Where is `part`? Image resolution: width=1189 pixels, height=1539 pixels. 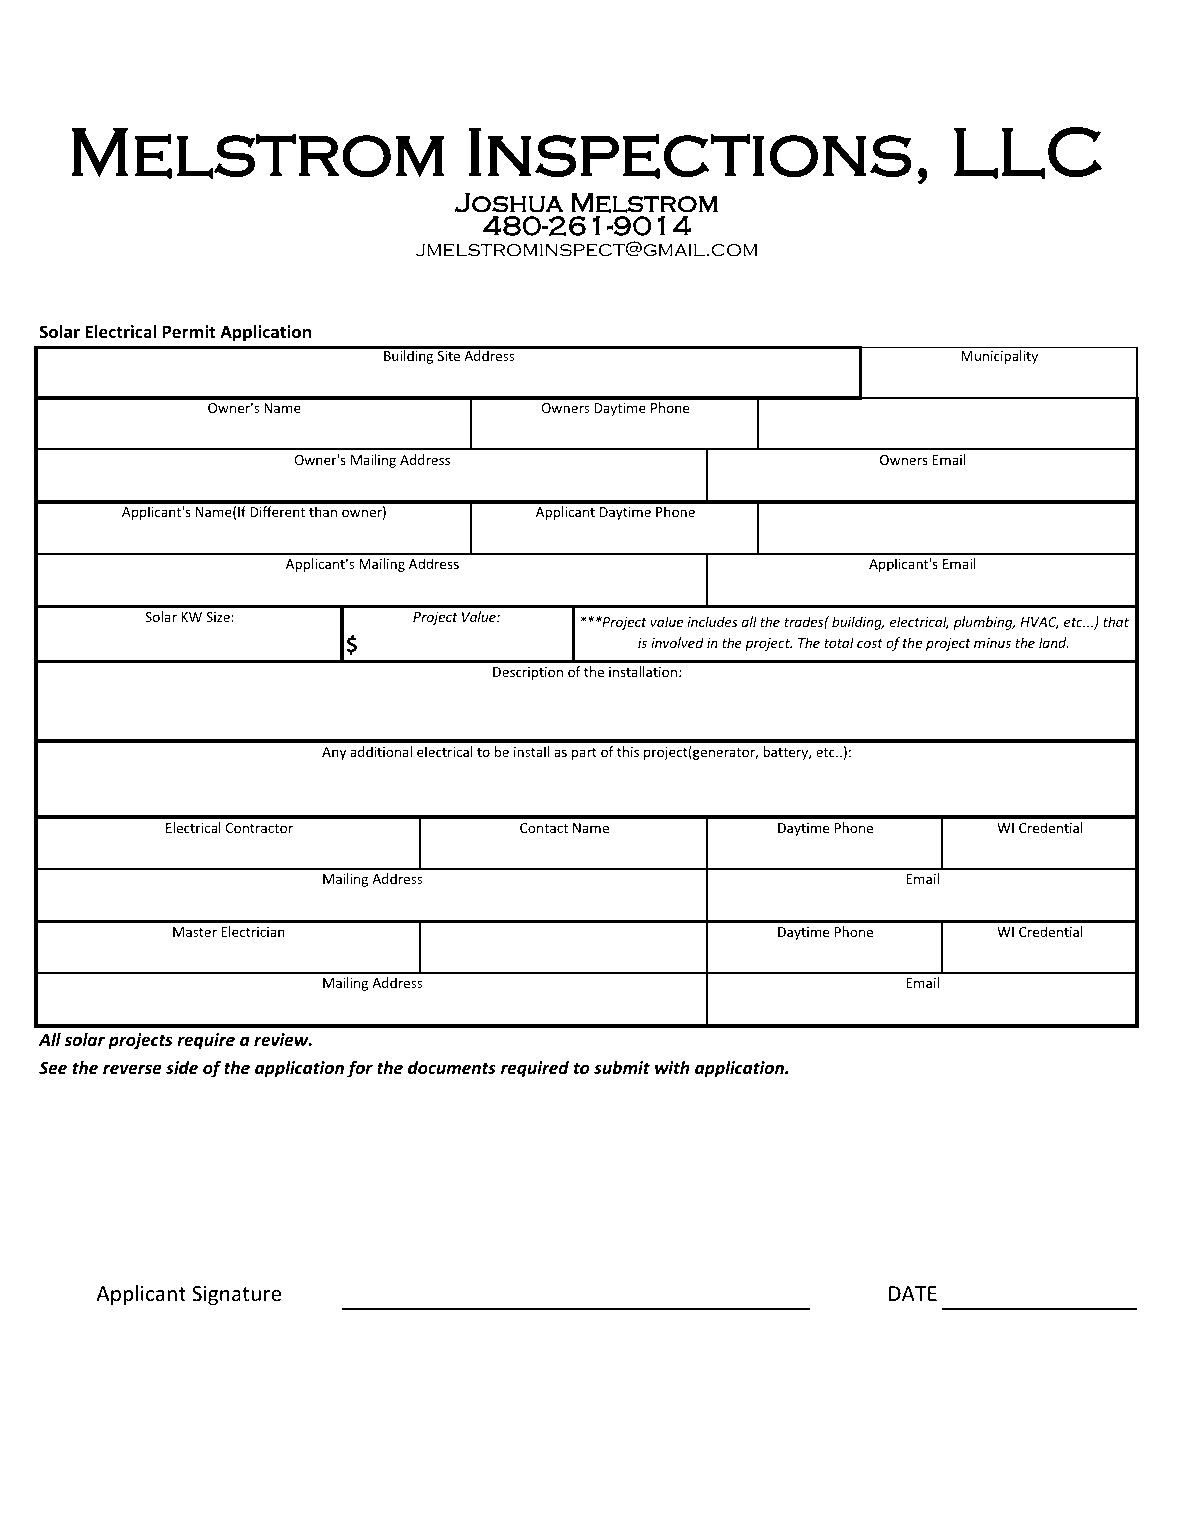 part is located at coordinates (584, 754).
